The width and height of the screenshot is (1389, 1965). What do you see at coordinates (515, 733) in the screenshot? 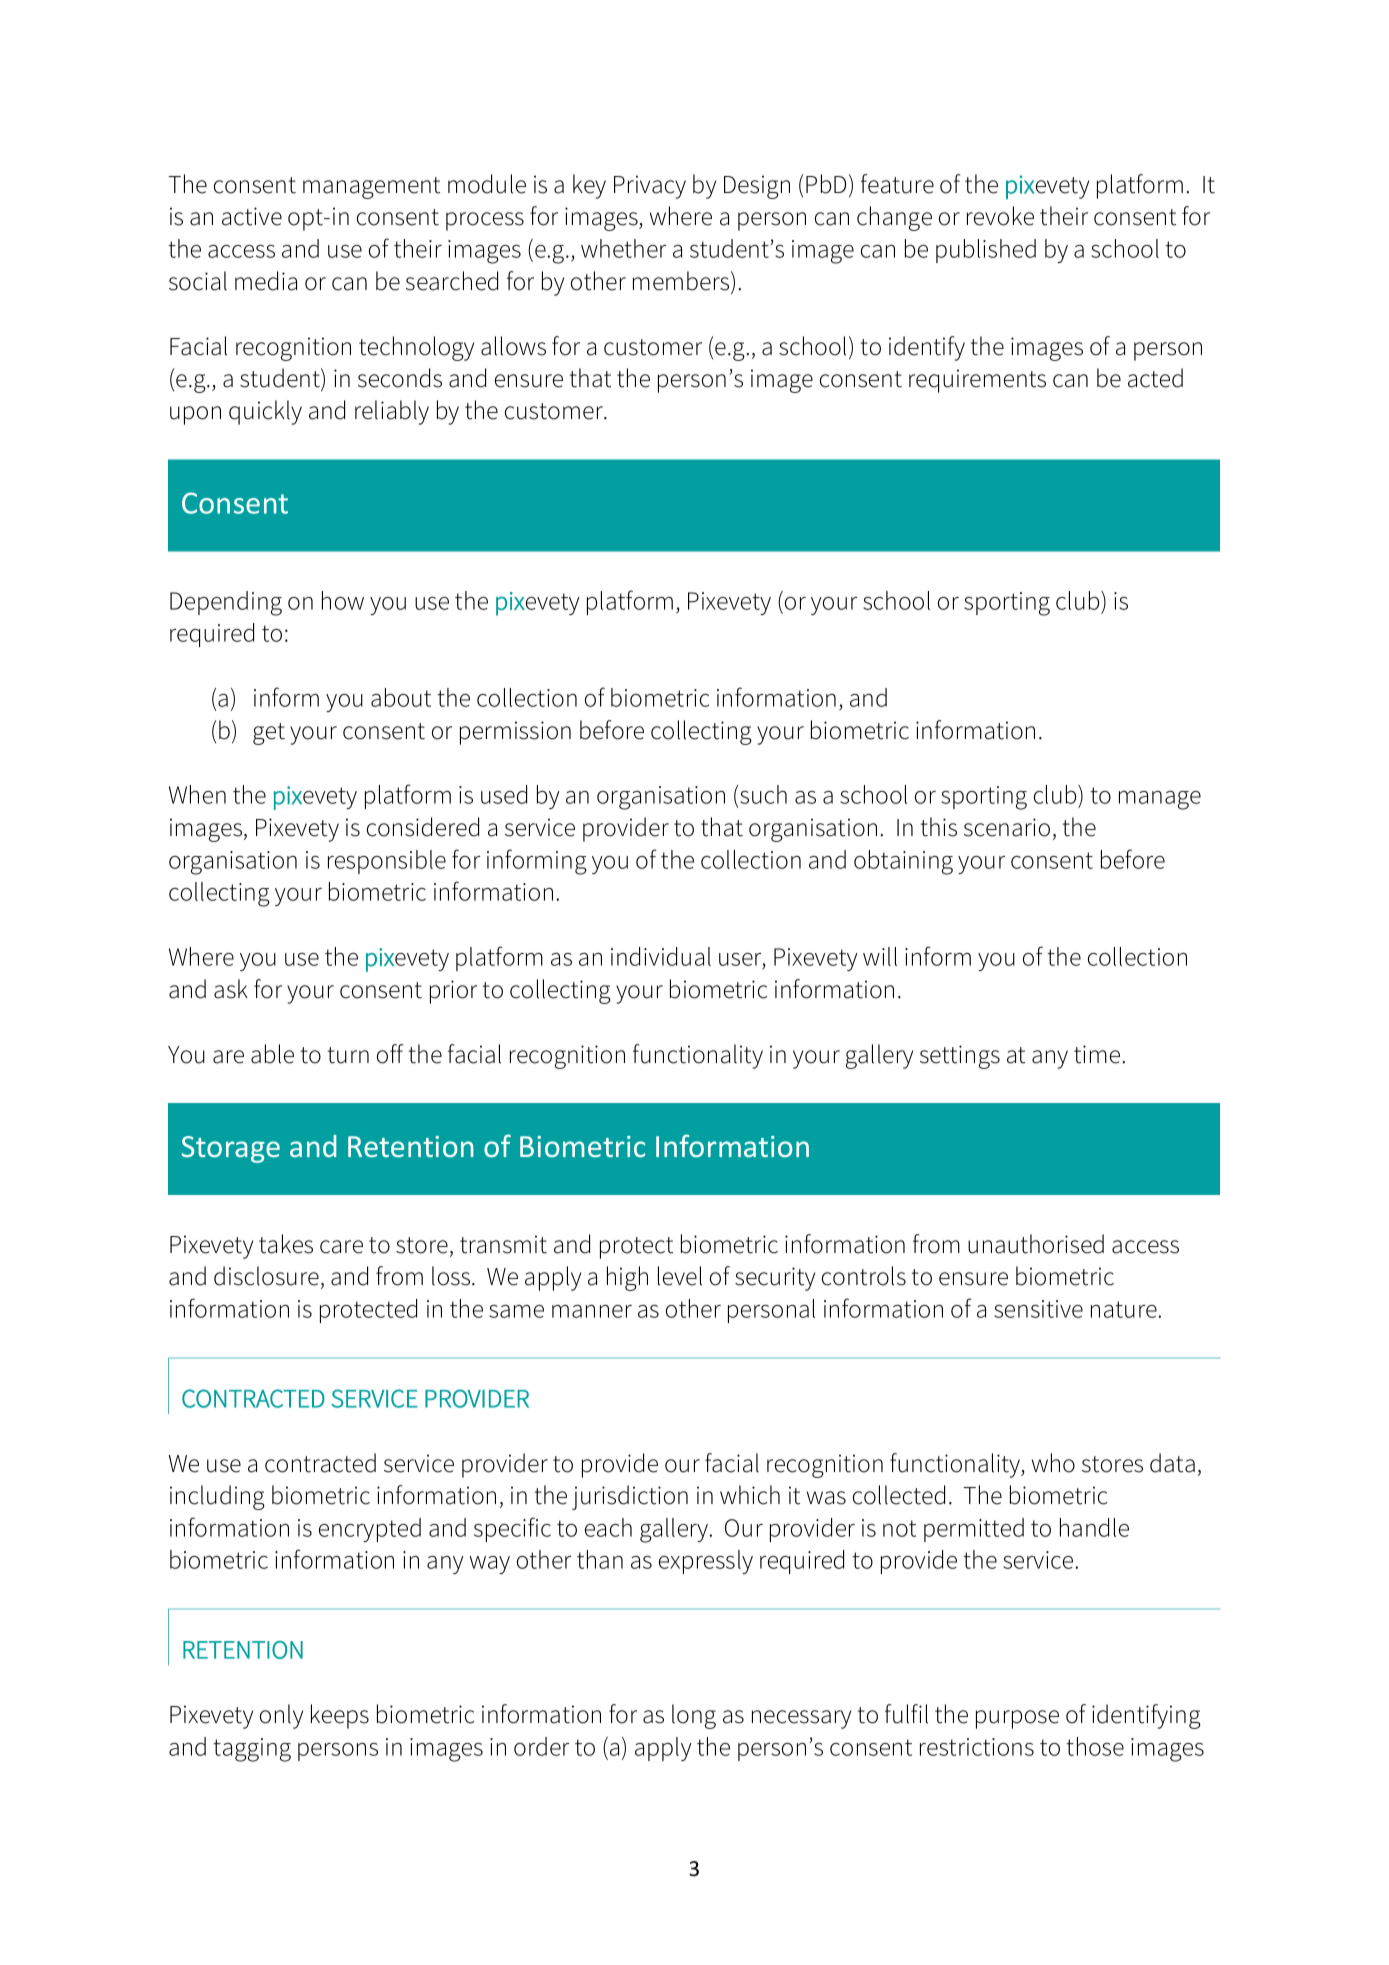
I see `permission` at bounding box center [515, 733].
